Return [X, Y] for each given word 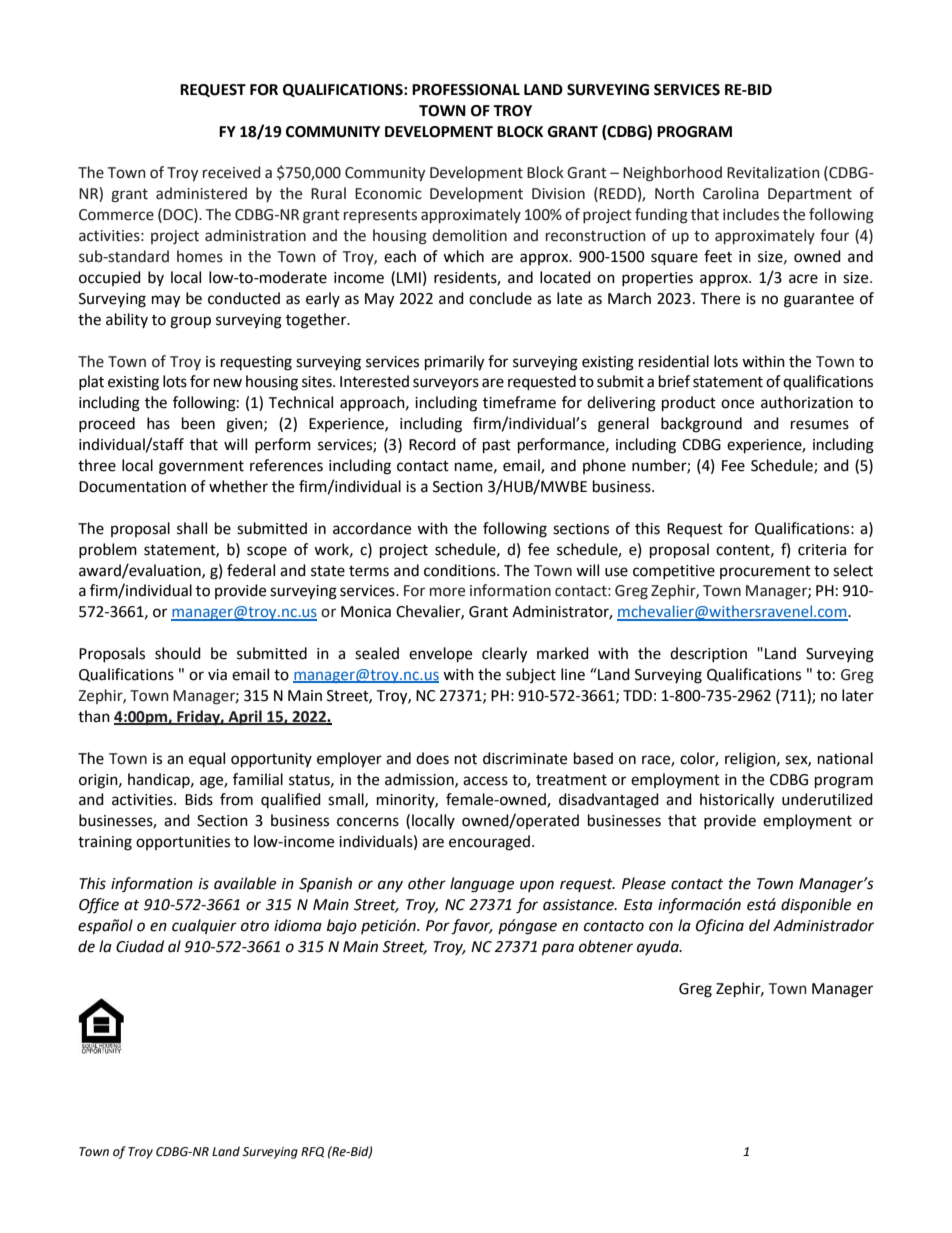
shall [192, 528]
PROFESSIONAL [466, 90]
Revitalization [773, 172]
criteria [822, 550]
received [231, 172]
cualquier [204, 926]
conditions [461, 570]
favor [472, 927]
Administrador [823, 925]
